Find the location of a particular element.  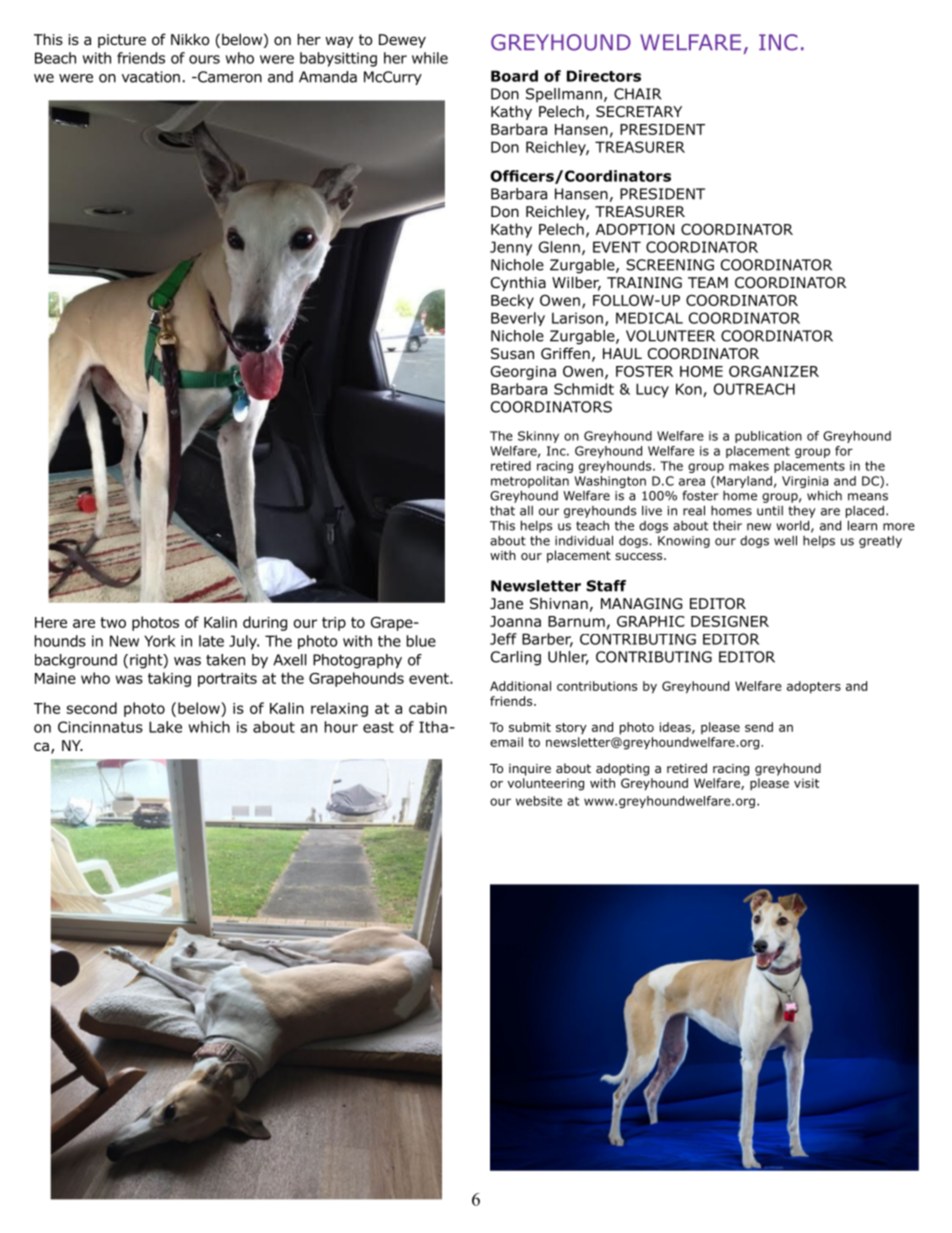

inquire is located at coordinates (530, 770).
